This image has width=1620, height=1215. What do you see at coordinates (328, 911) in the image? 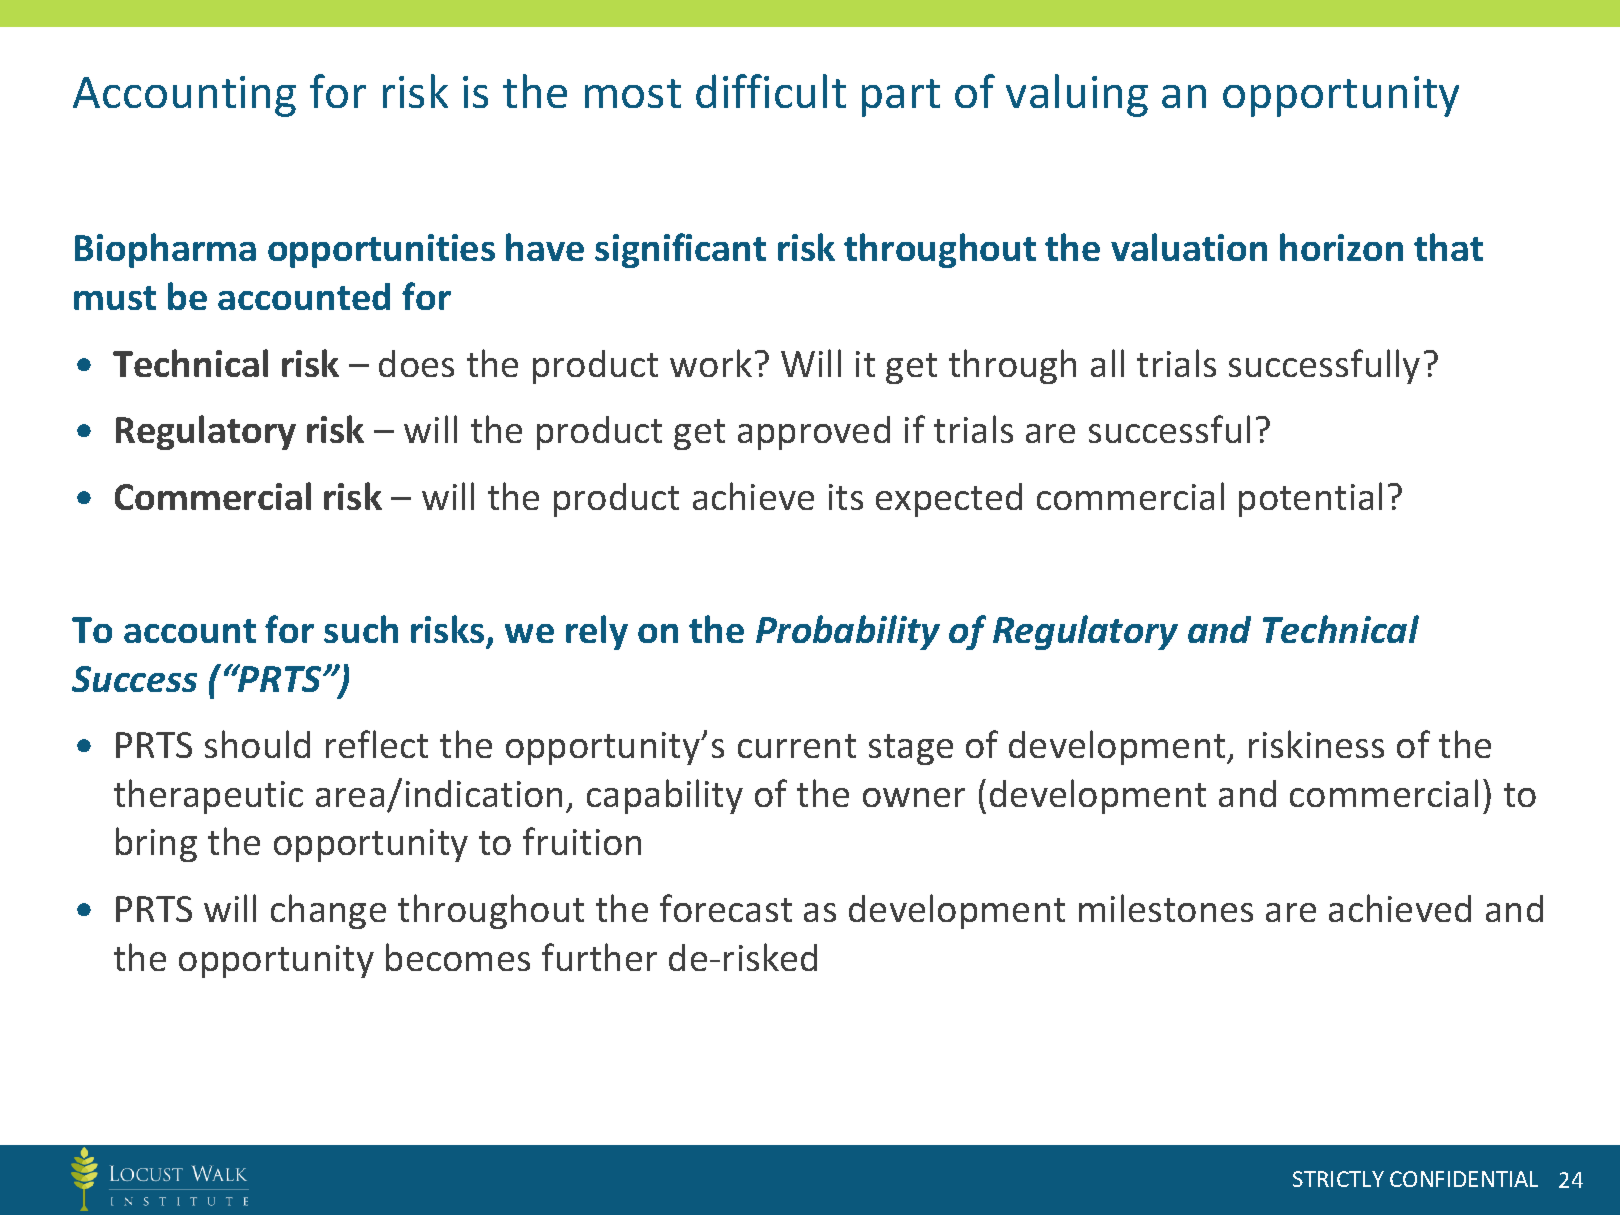
I see `change` at bounding box center [328, 911].
